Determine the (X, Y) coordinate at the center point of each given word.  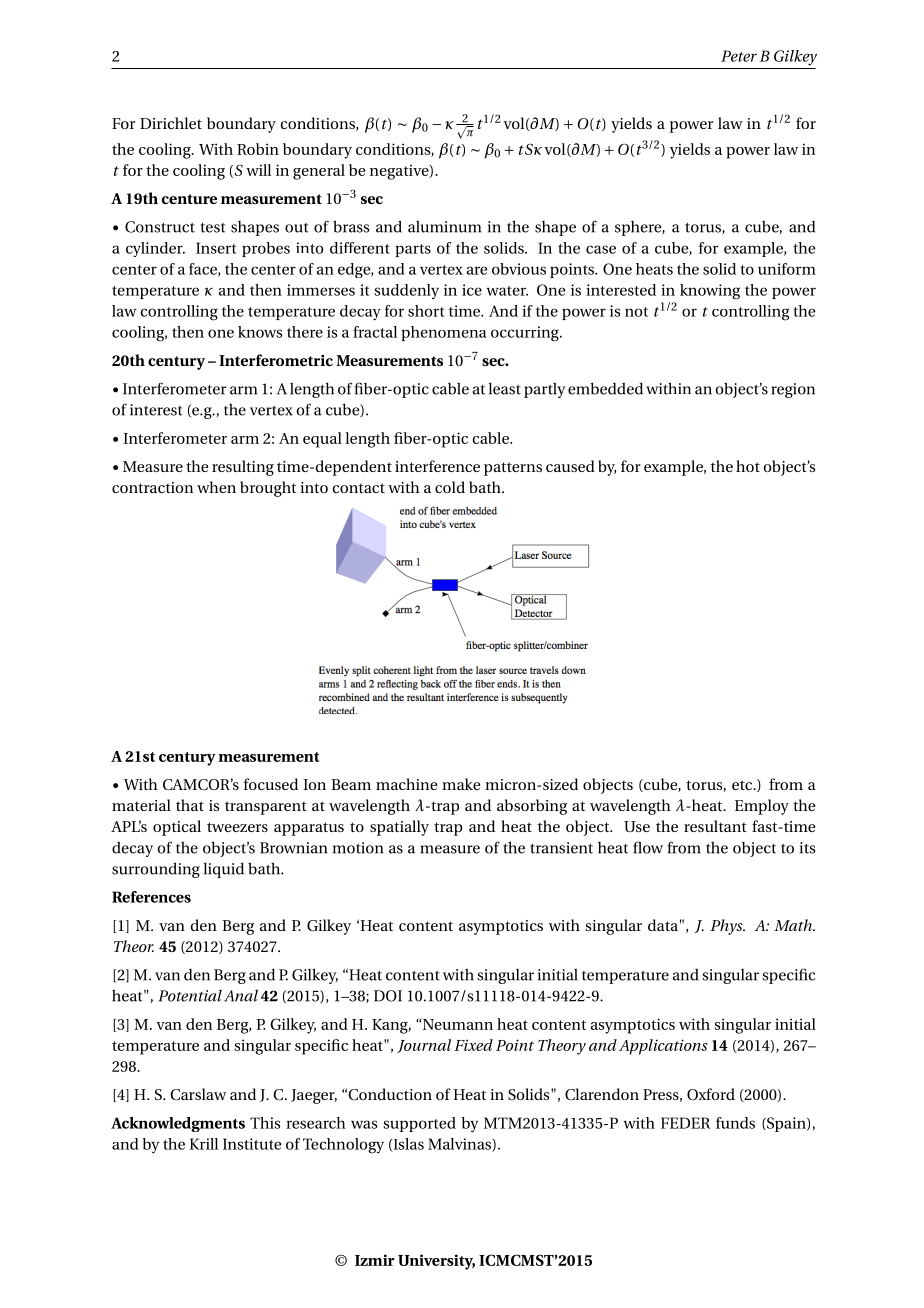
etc (743, 785)
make (461, 784)
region (793, 390)
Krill (203, 1144)
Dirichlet (171, 123)
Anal (241, 995)
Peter (739, 56)
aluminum (444, 226)
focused (271, 784)
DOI (388, 996)
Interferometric (276, 360)
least (505, 388)
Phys (727, 927)
